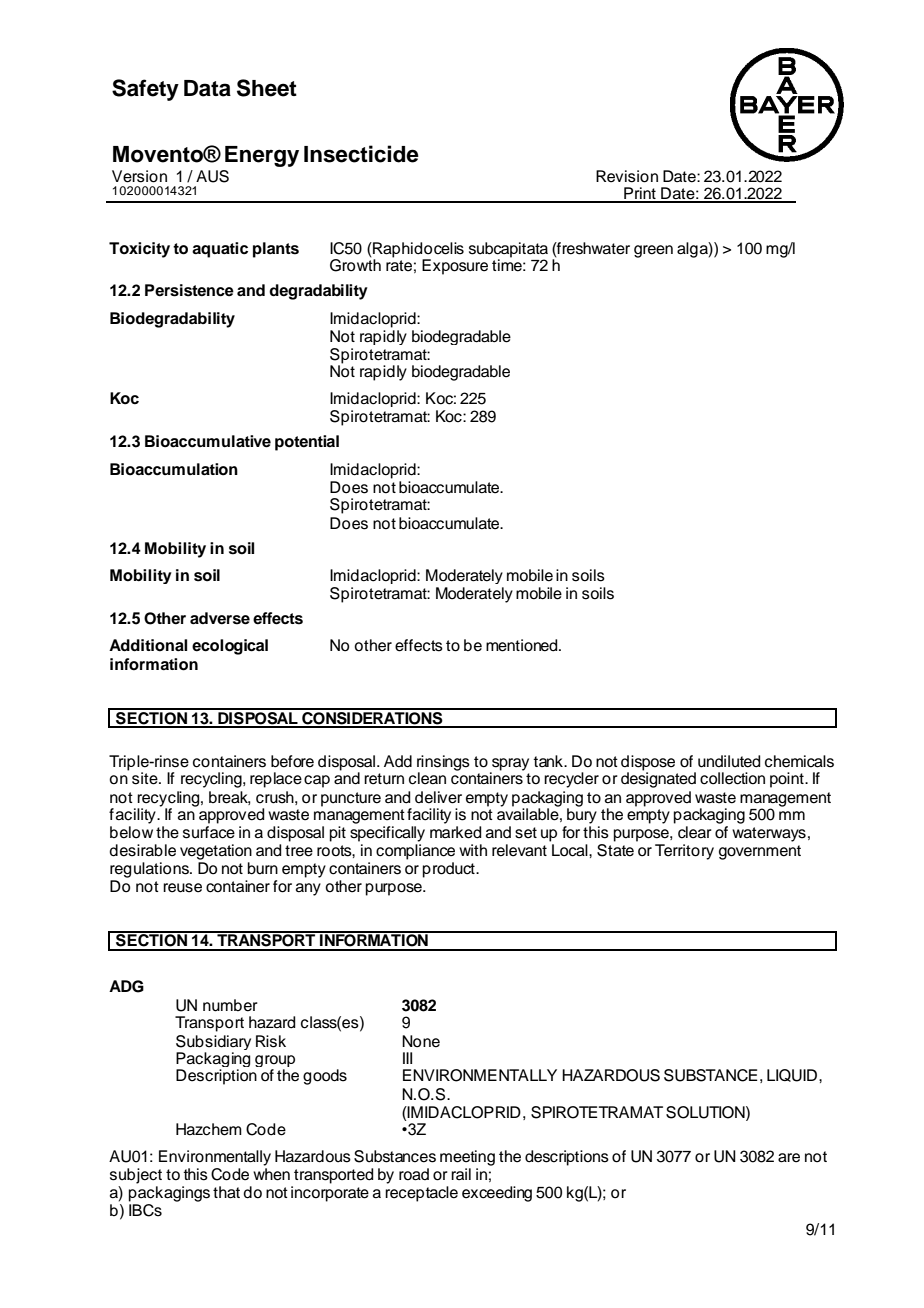  Describe the element at coordinates (361, 154) in the image. I see `Insecticide` at that location.
